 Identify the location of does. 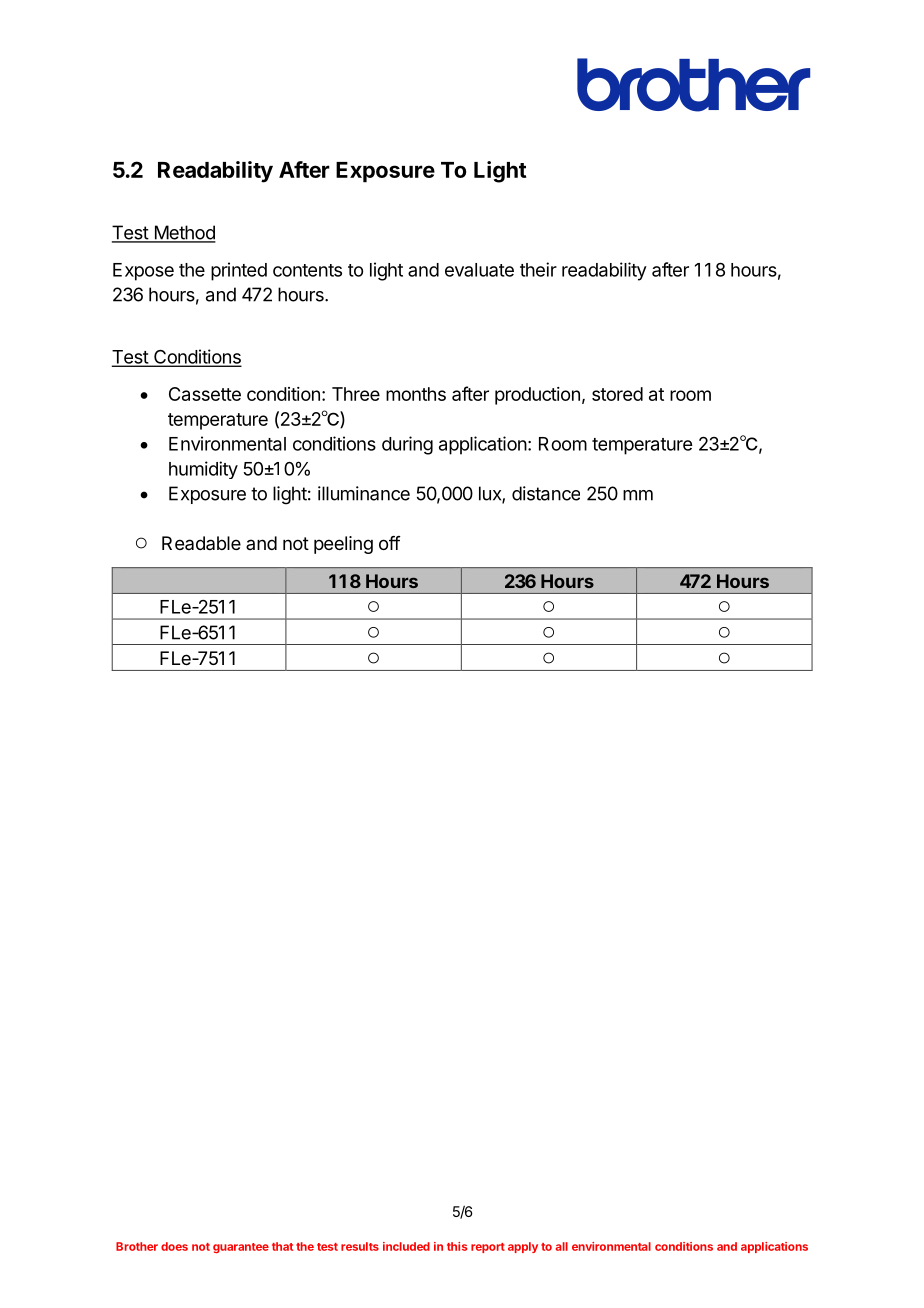
(174, 1246).
